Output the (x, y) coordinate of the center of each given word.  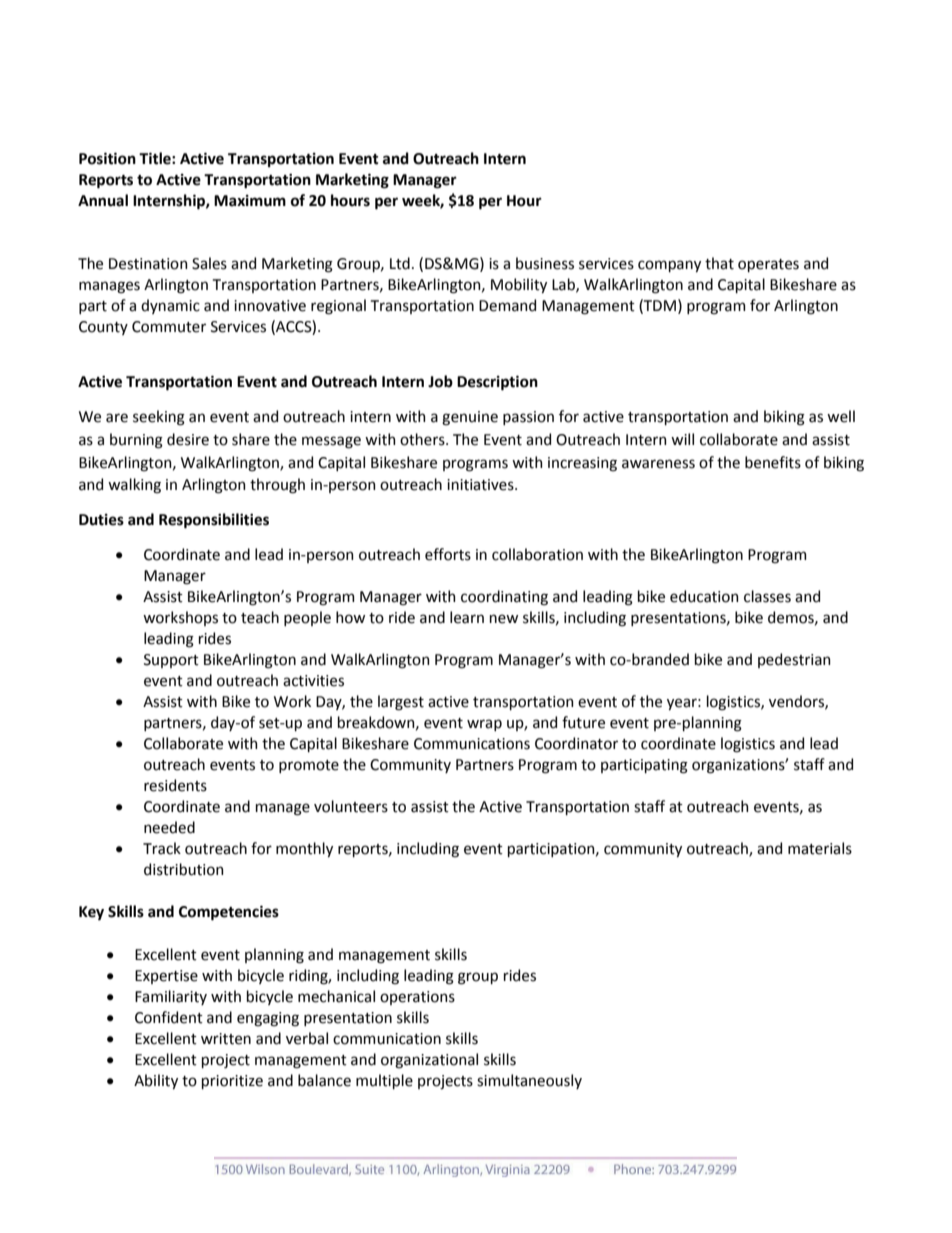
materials (820, 848)
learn (467, 617)
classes (767, 596)
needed (169, 827)
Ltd (400, 263)
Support (171, 661)
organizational (429, 1061)
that (719, 263)
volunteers (351, 806)
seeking (159, 418)
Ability (156, 1081)
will (682, 439)
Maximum (250, 201)
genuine (470, 418)
